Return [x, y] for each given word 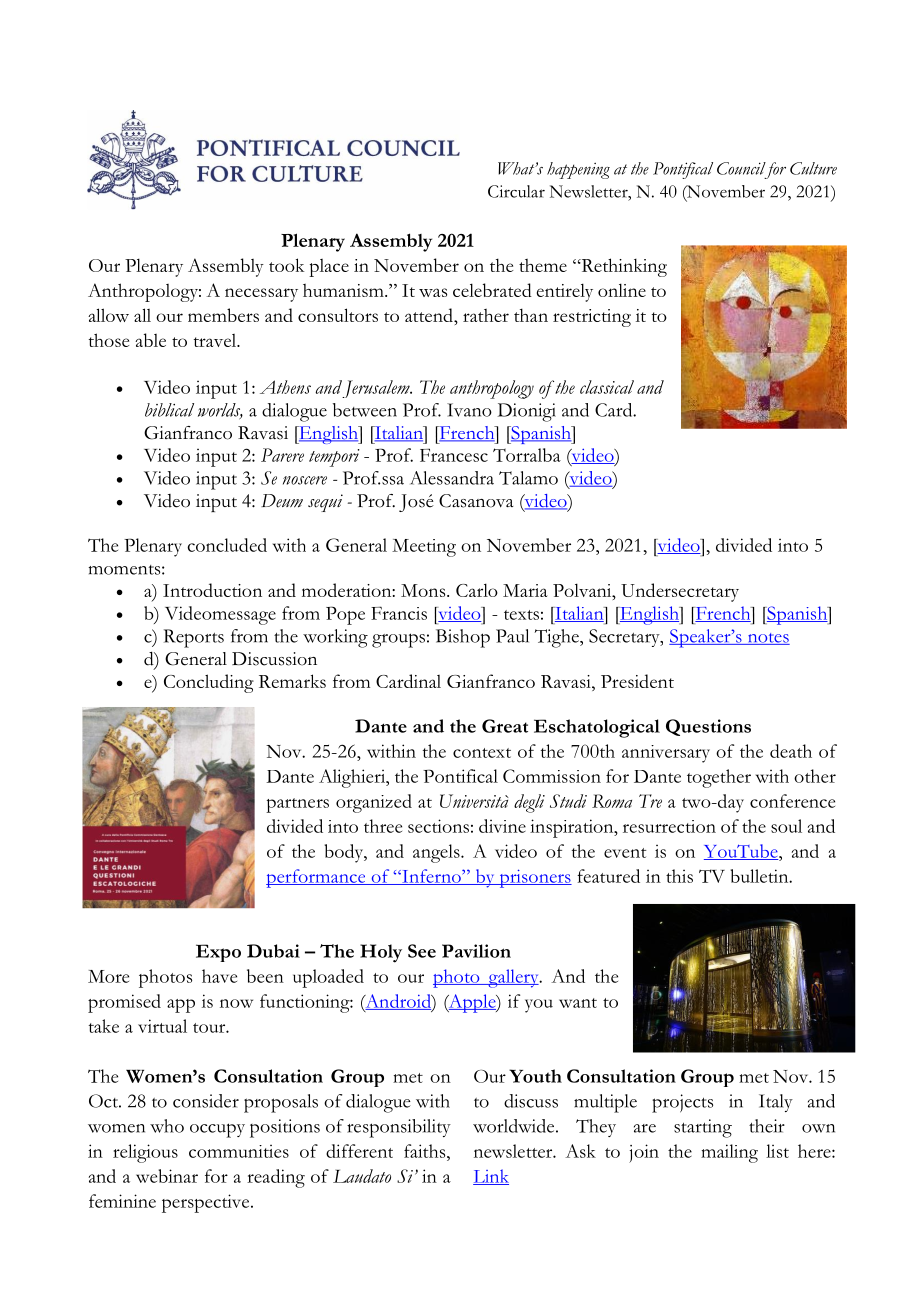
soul [786, 826]
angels [437, 853]
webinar [167, 1176]
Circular [516, 191]
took [286, 265]
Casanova [476, 501]
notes [767, 639]
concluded [227, 545]
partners [297, 805]
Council [741, 168]
